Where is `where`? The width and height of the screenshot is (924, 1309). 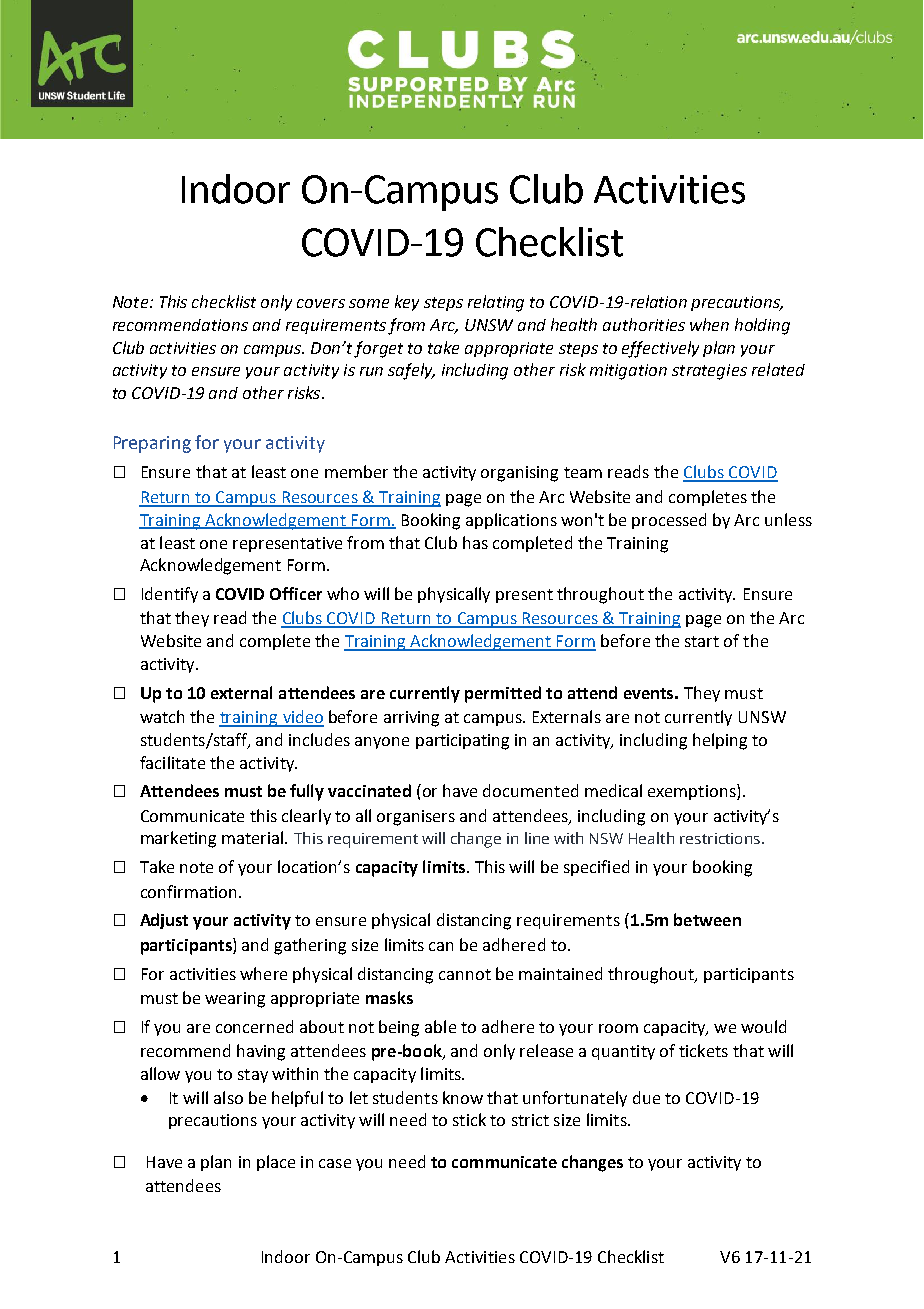 where is located at coordinates (263, 973).
